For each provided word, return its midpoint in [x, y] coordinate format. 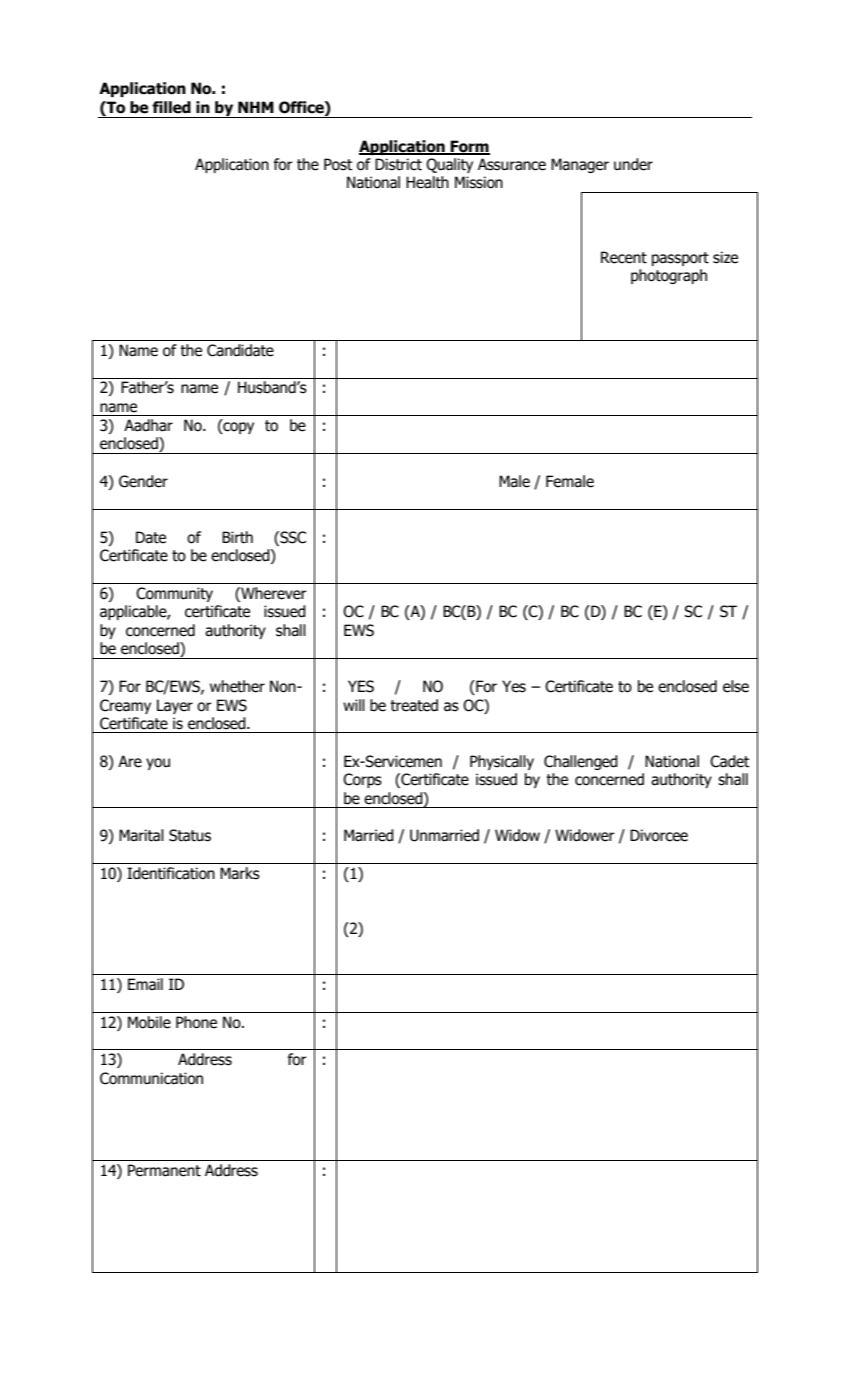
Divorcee [659, 835]
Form [469, 147]
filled [171, 107]
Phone [196, 1022]
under [633, 164]
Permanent [164, 1170]
